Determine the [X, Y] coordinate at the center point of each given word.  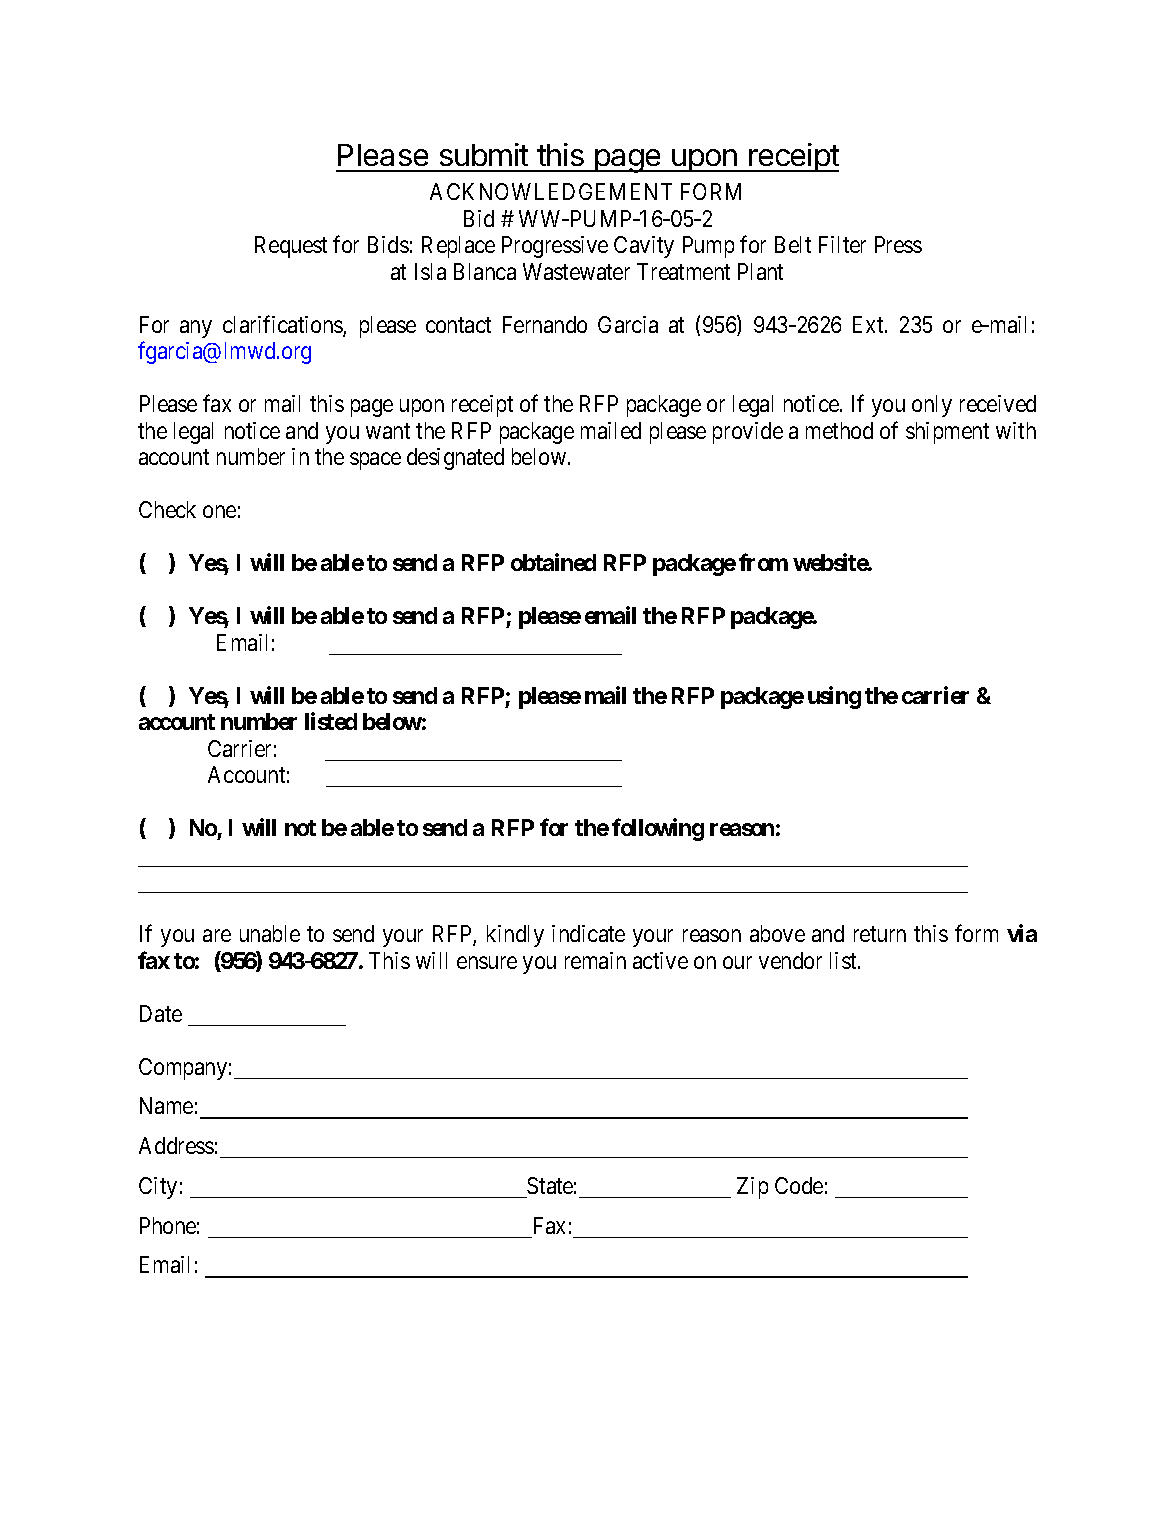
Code [799, 1185]
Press [898, 244]
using [834, 697]
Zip [752, 1188]
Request [291, 247]
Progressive [555, 247]
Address [176, 1145]
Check [167, 509]
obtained [553, 562]
